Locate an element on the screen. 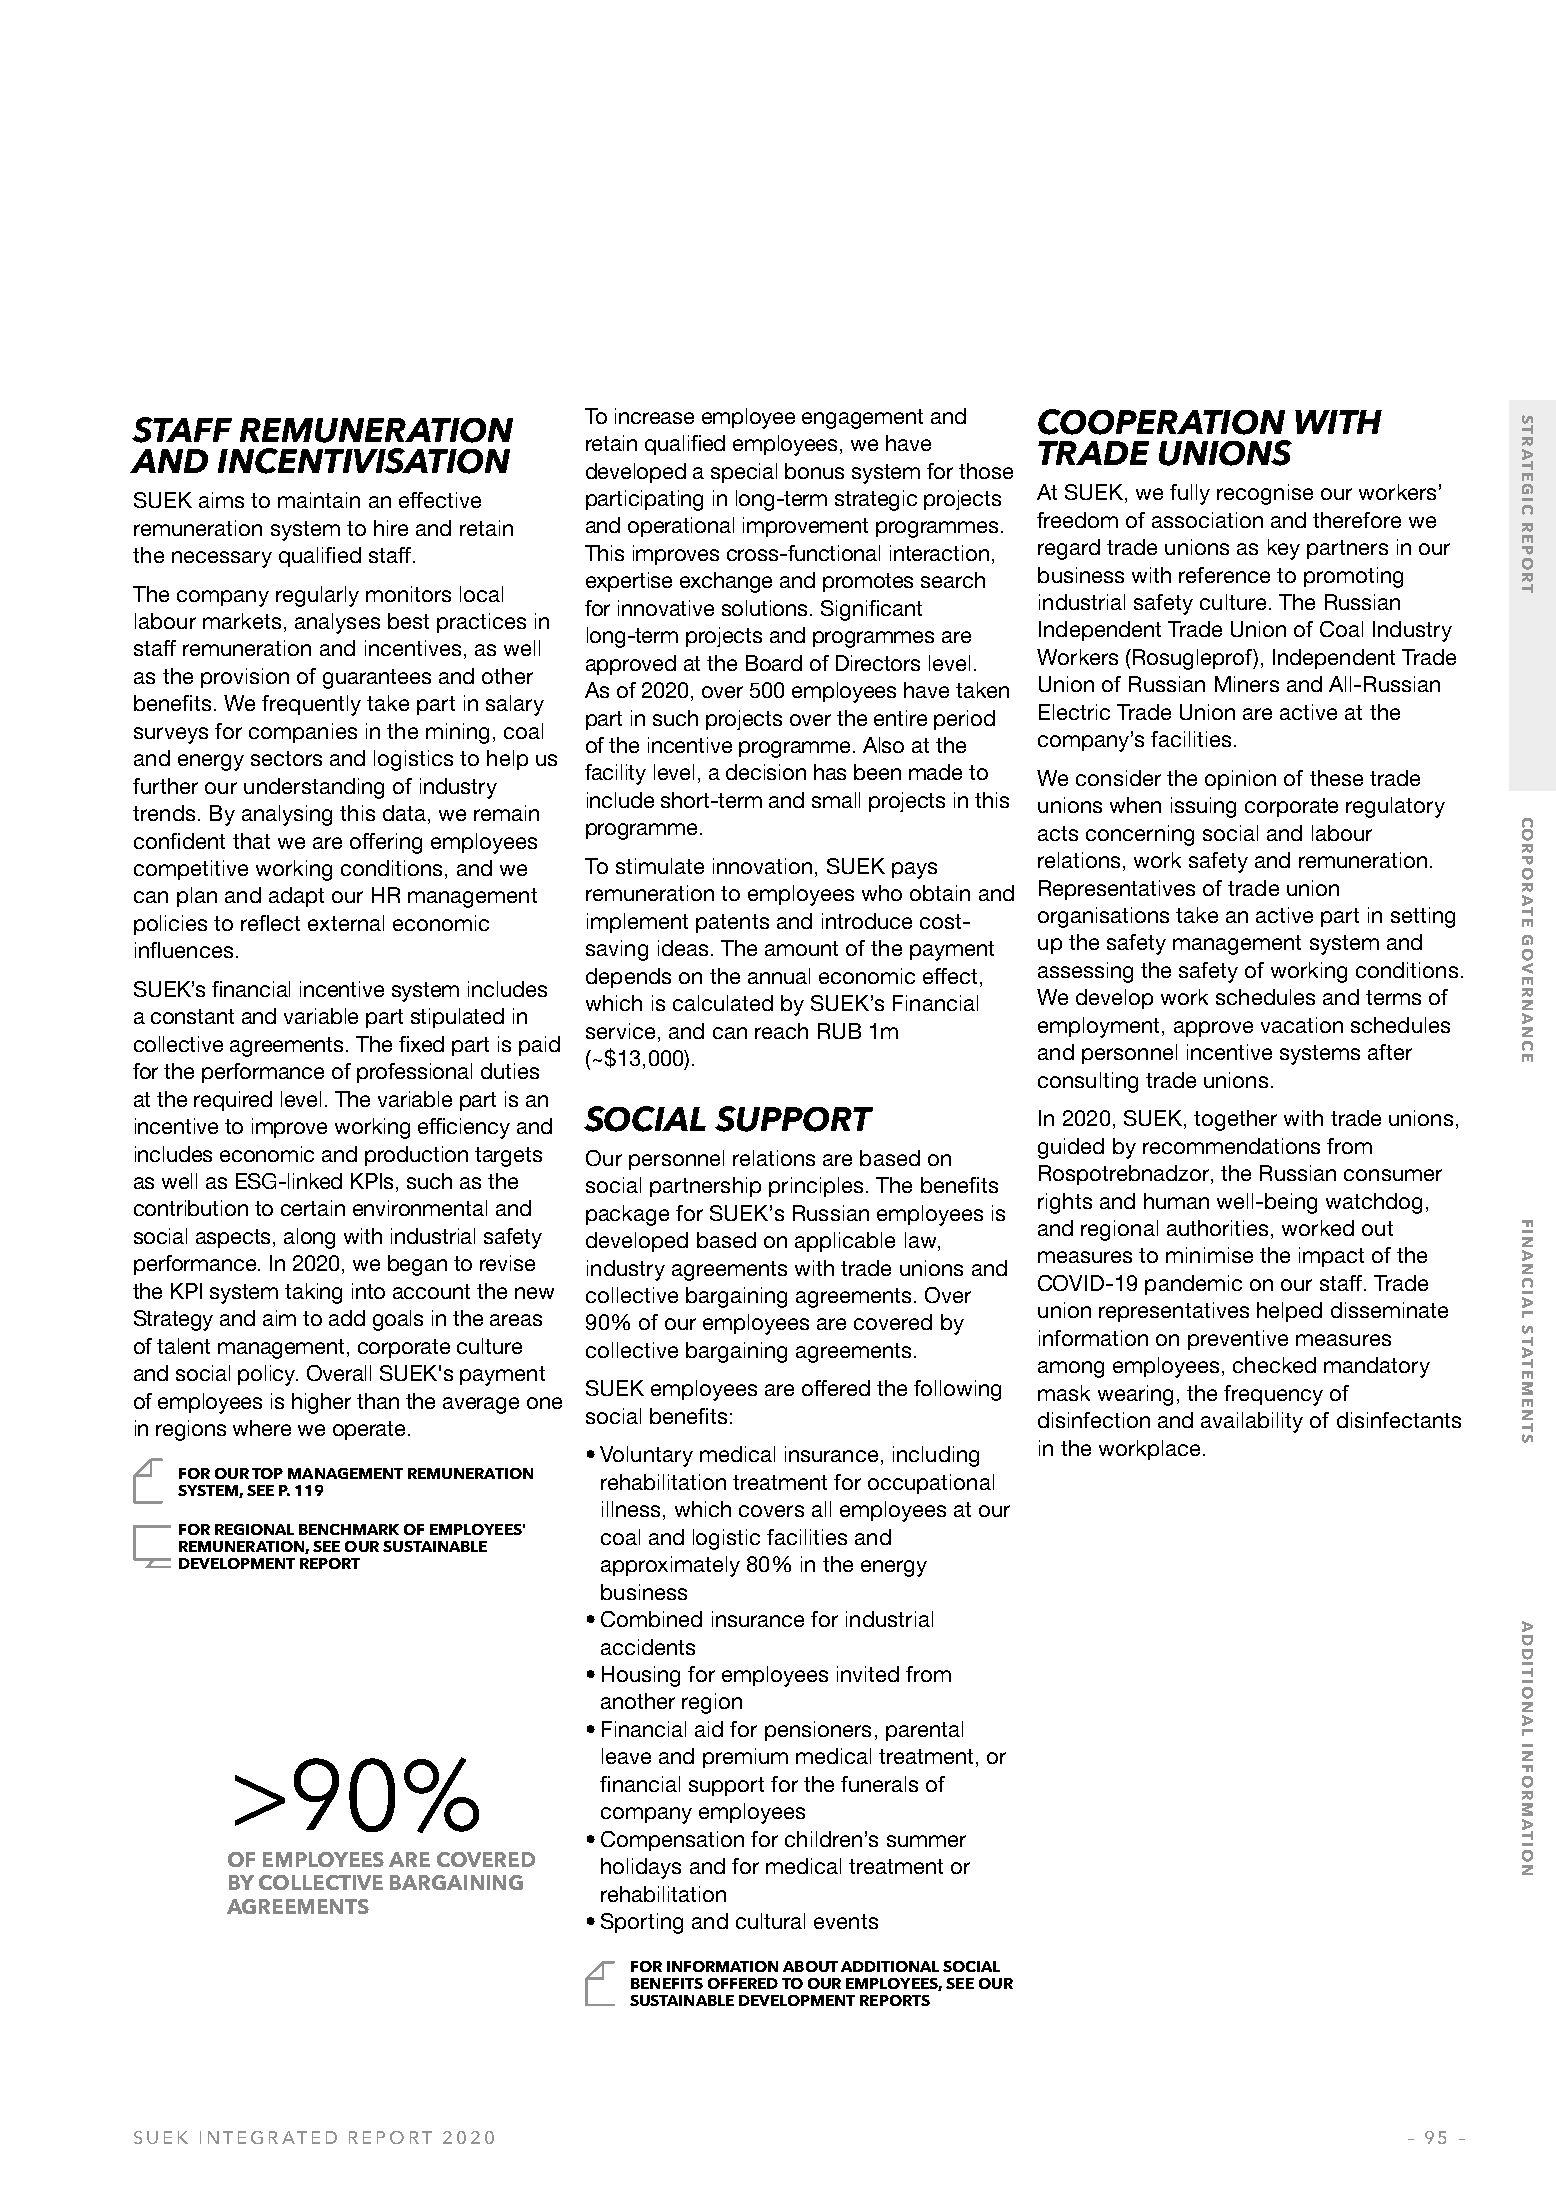  recognise is located at coordinates (1265, 494).
